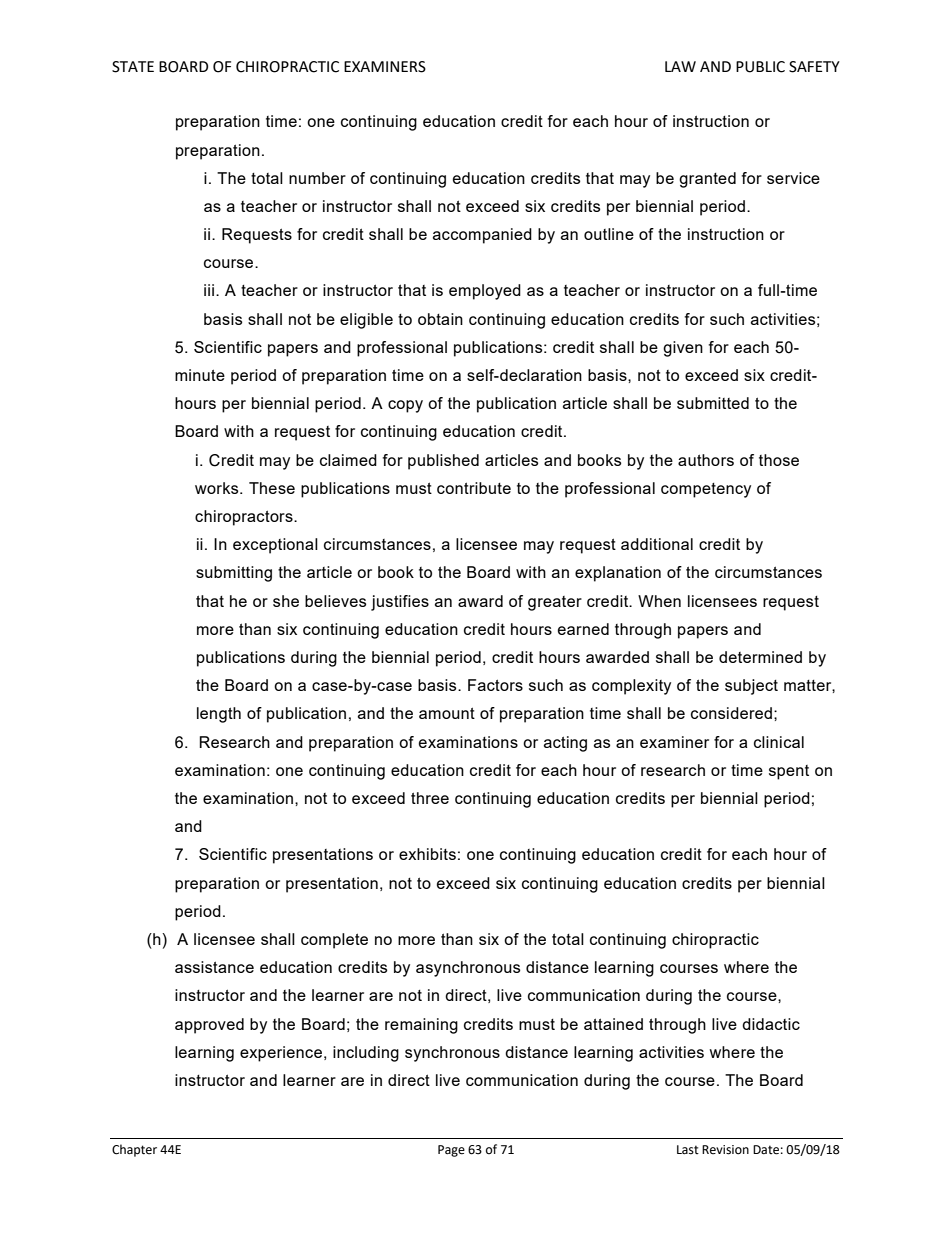 Image resolution: width=952 pixels, height=1233 pixels. Describe the element at coordinates (133, 67) in the screenshot. I see `STATE` at that location.
